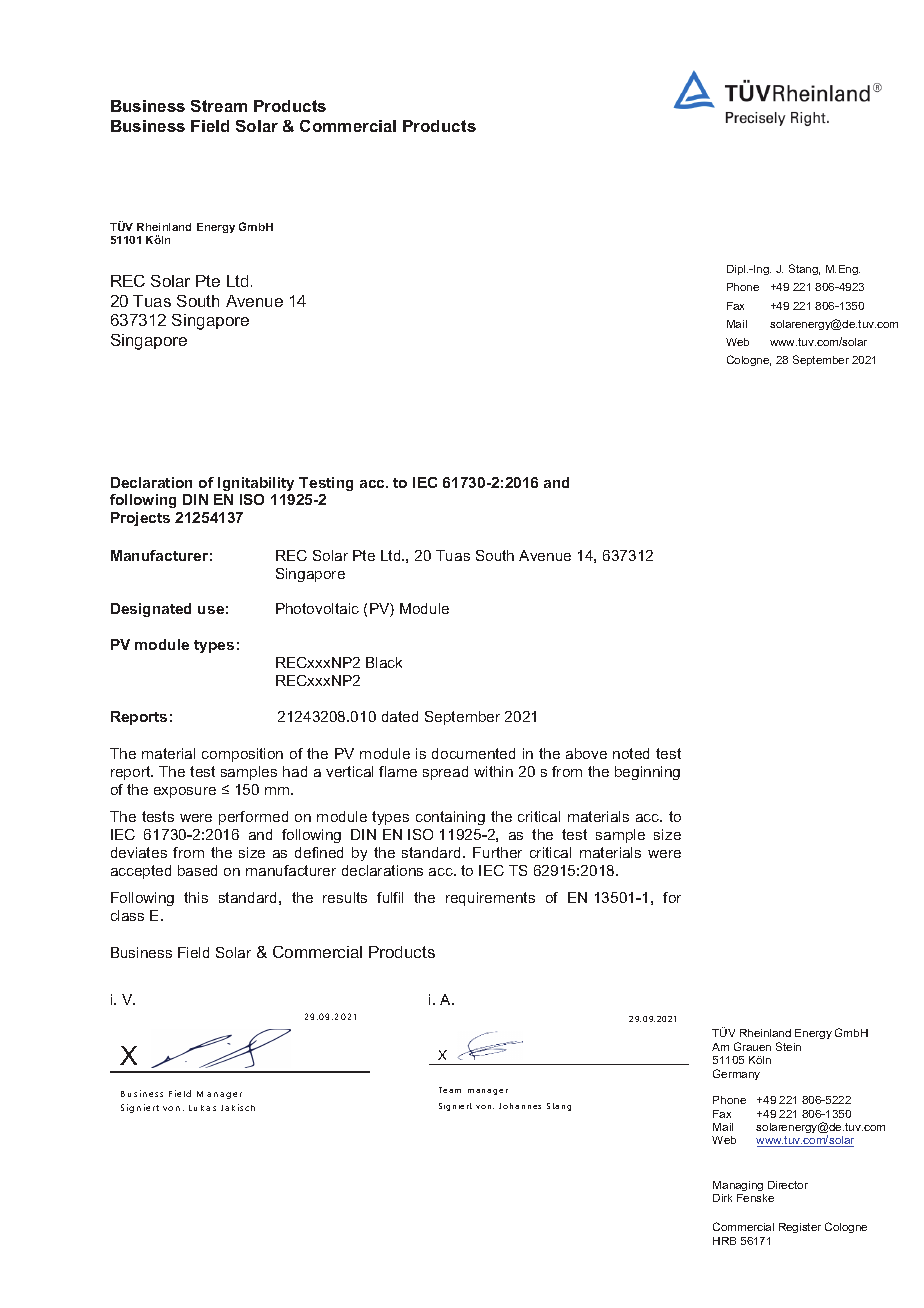  I want to click on Black, so click(384, 662).
